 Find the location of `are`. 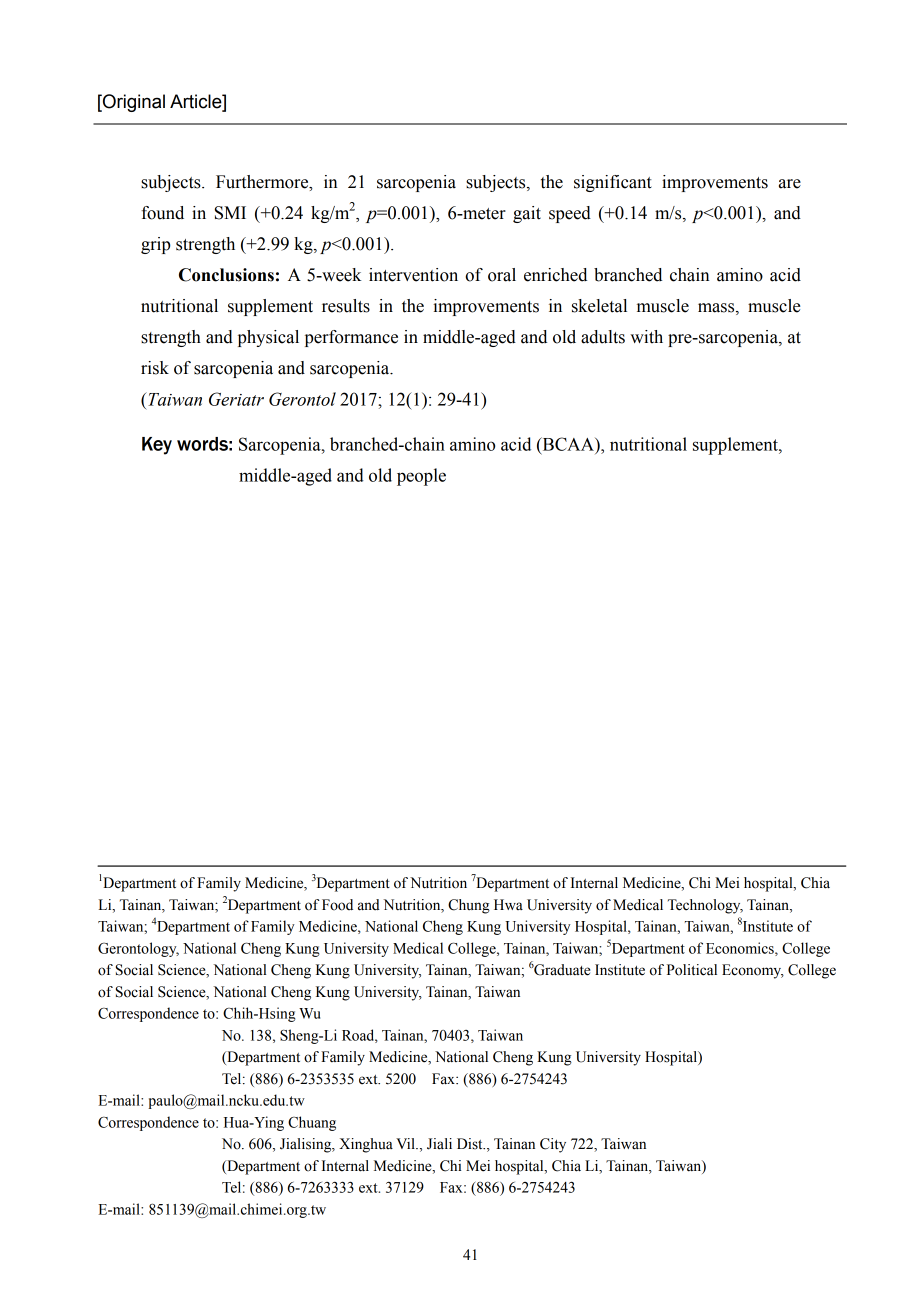

are is located at coordinates (790, 184).
